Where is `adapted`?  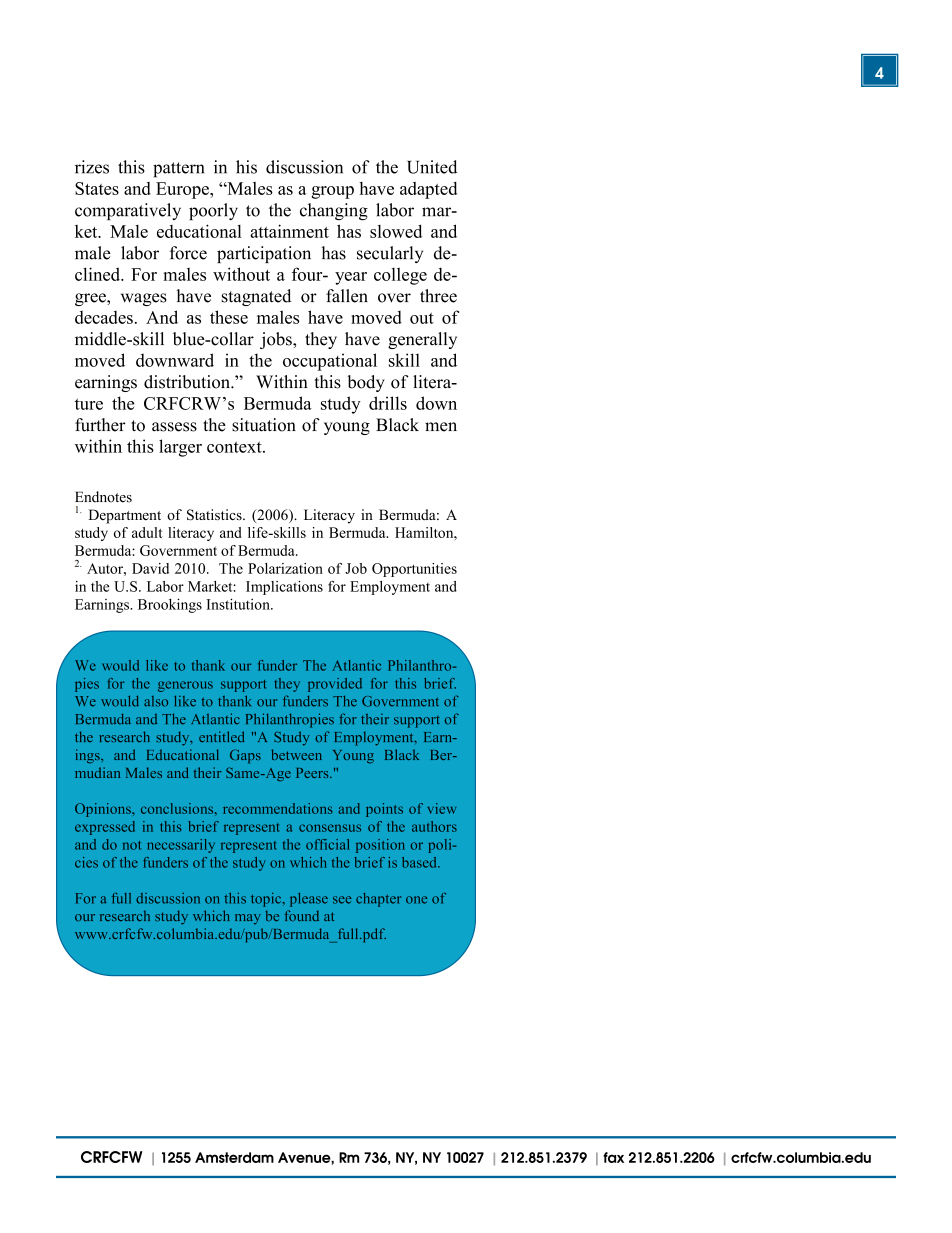 adapted is located at coordinates (428, 190).
